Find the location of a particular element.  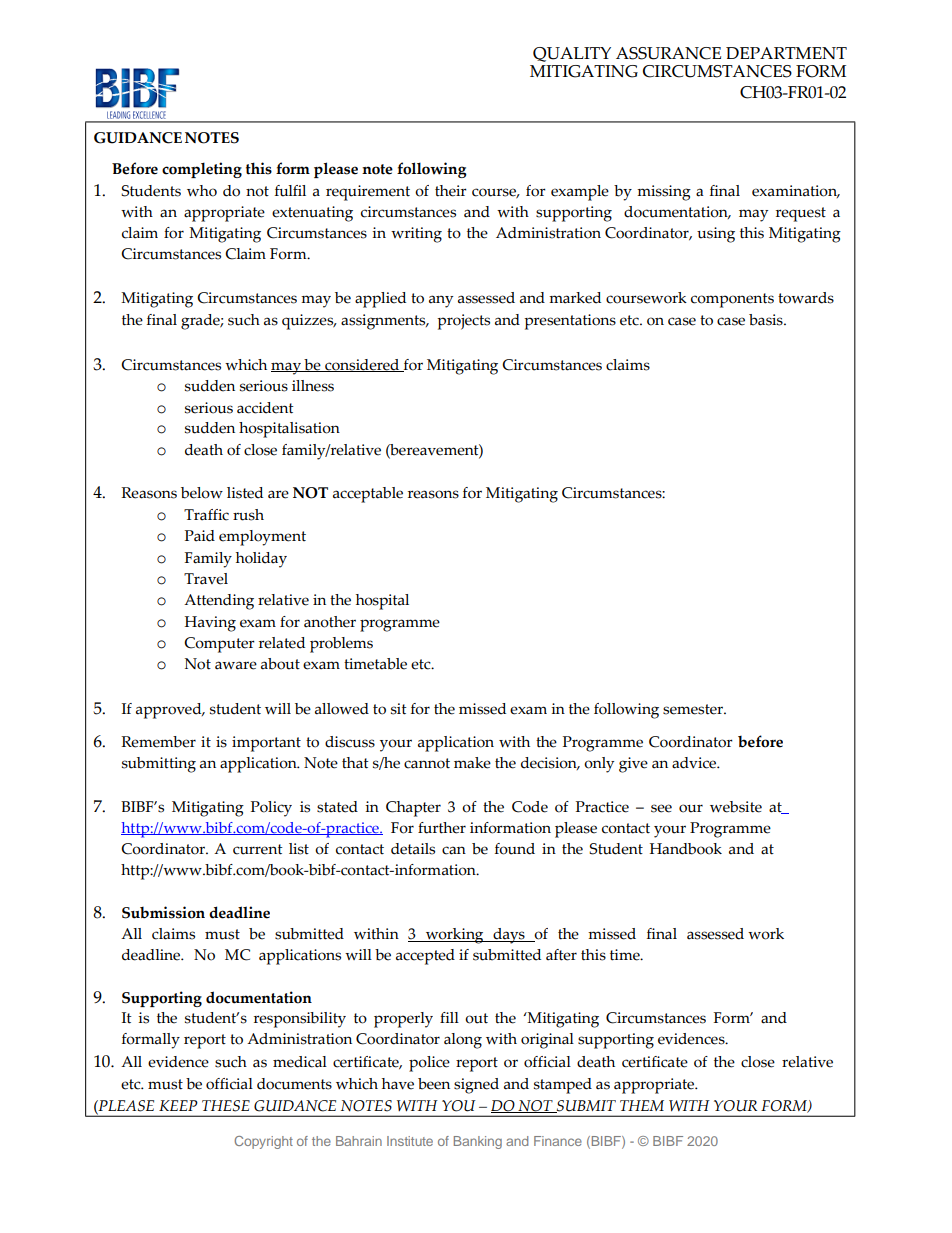

Attending is located at coordinates (219, 602).
